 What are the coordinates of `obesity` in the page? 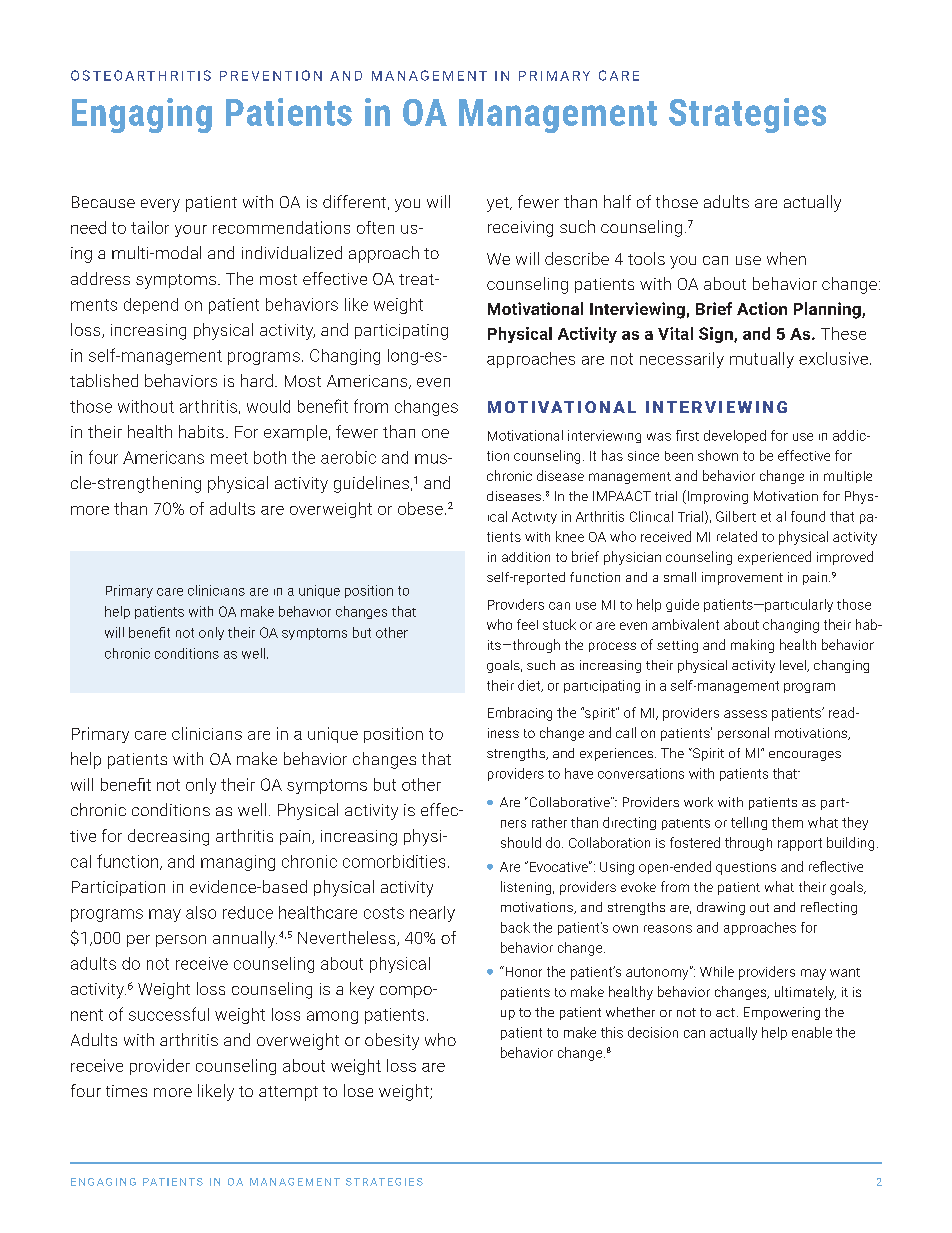 It's located at (392, 1041).
